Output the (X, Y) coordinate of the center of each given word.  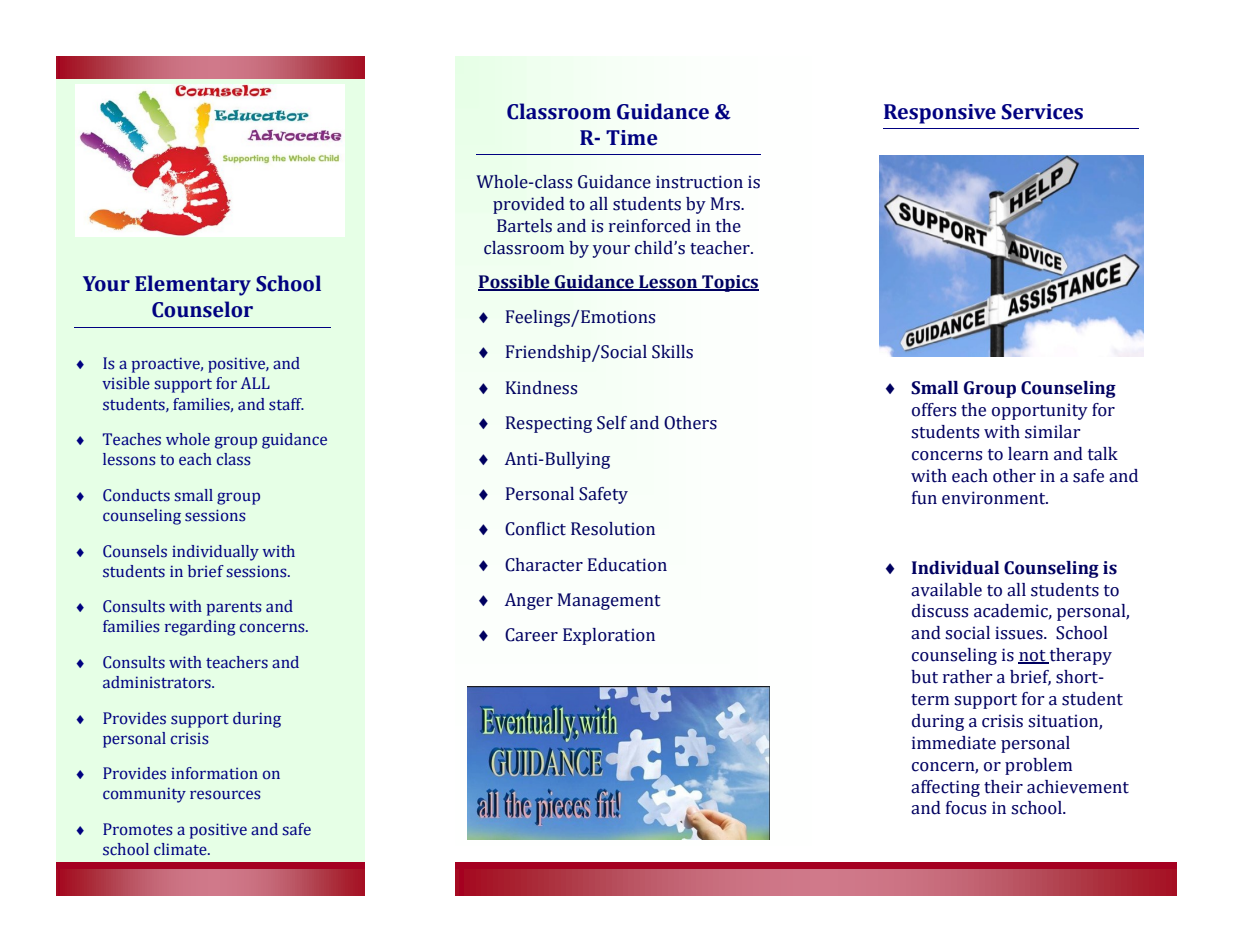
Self (612, 423)
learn (1028, 454)
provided (529, 205)
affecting (945, 788)
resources (225, 795)
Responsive (940, 114)
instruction (699, 182)
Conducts (136, 495)
